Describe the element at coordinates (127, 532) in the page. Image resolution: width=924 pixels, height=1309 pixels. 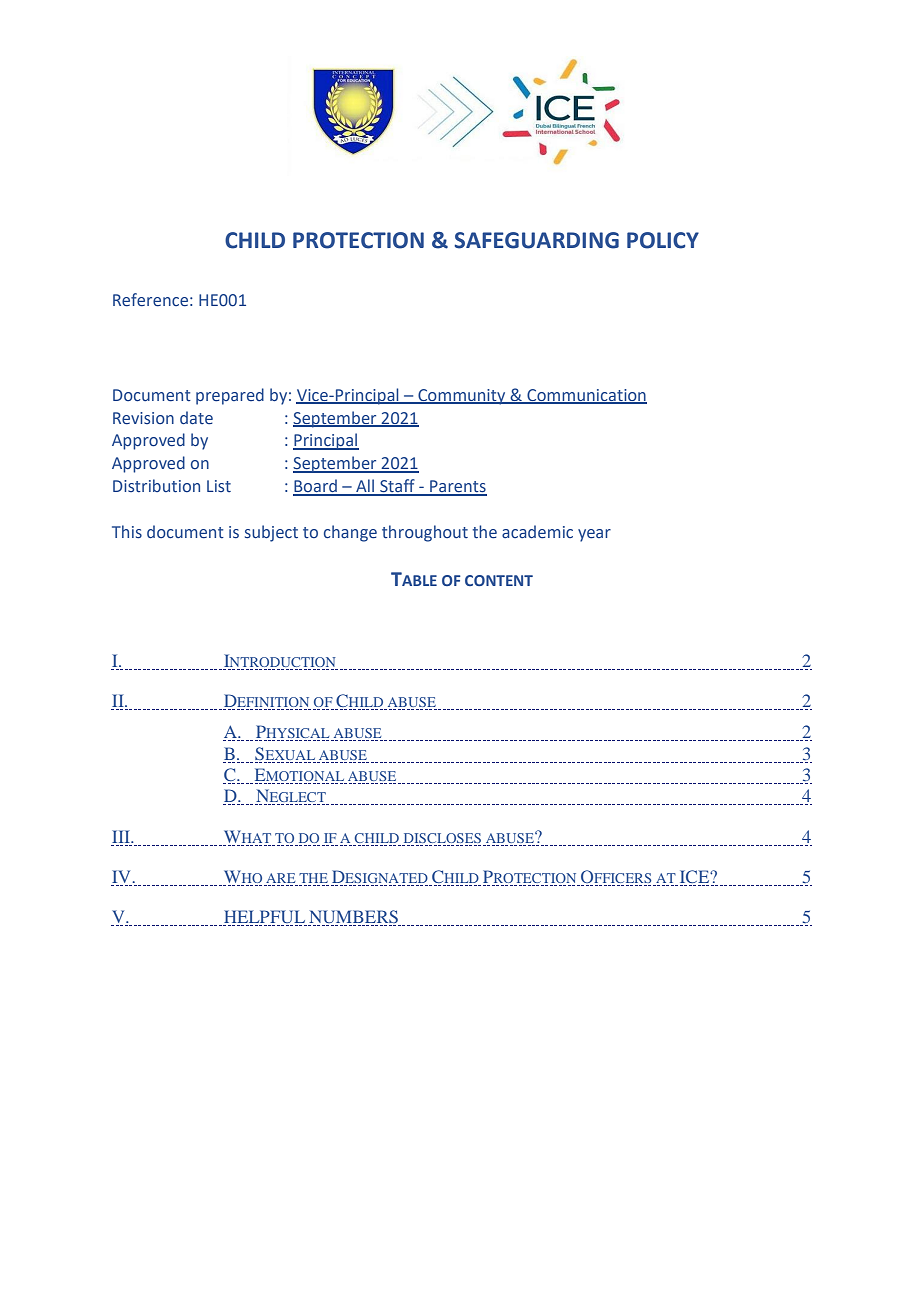
I see `This` at that location.
